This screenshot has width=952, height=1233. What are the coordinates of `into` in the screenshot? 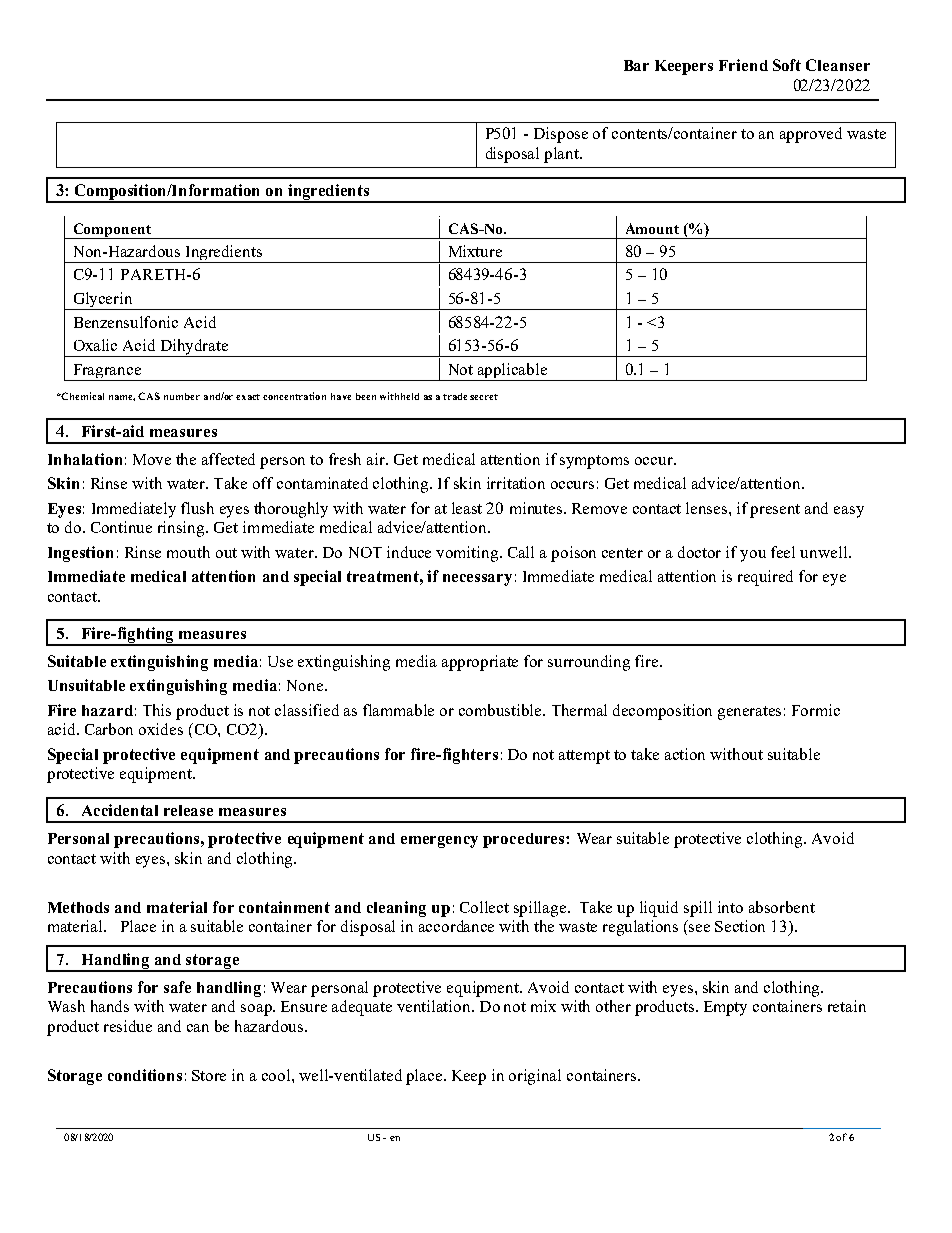 It's located at (730, 907).
